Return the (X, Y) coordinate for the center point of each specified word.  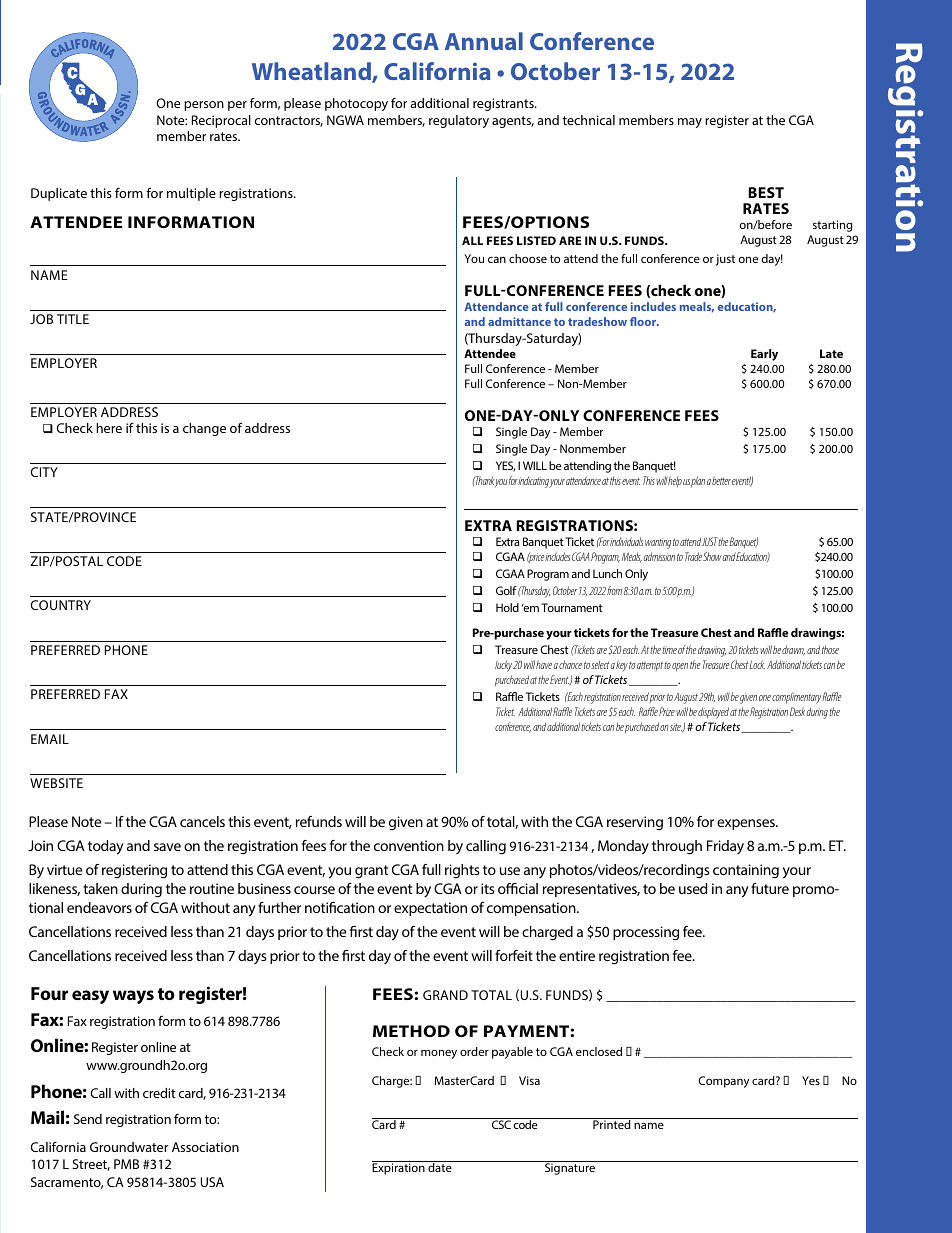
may (690, 123)
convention (409, 845)
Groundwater (129, 1147)
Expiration (398, 1169)
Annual (484, 41)
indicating (534, 482)
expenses (747, 824)
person (204, 106)
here (109, 428)
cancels (202, 821)
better (721, 480)
